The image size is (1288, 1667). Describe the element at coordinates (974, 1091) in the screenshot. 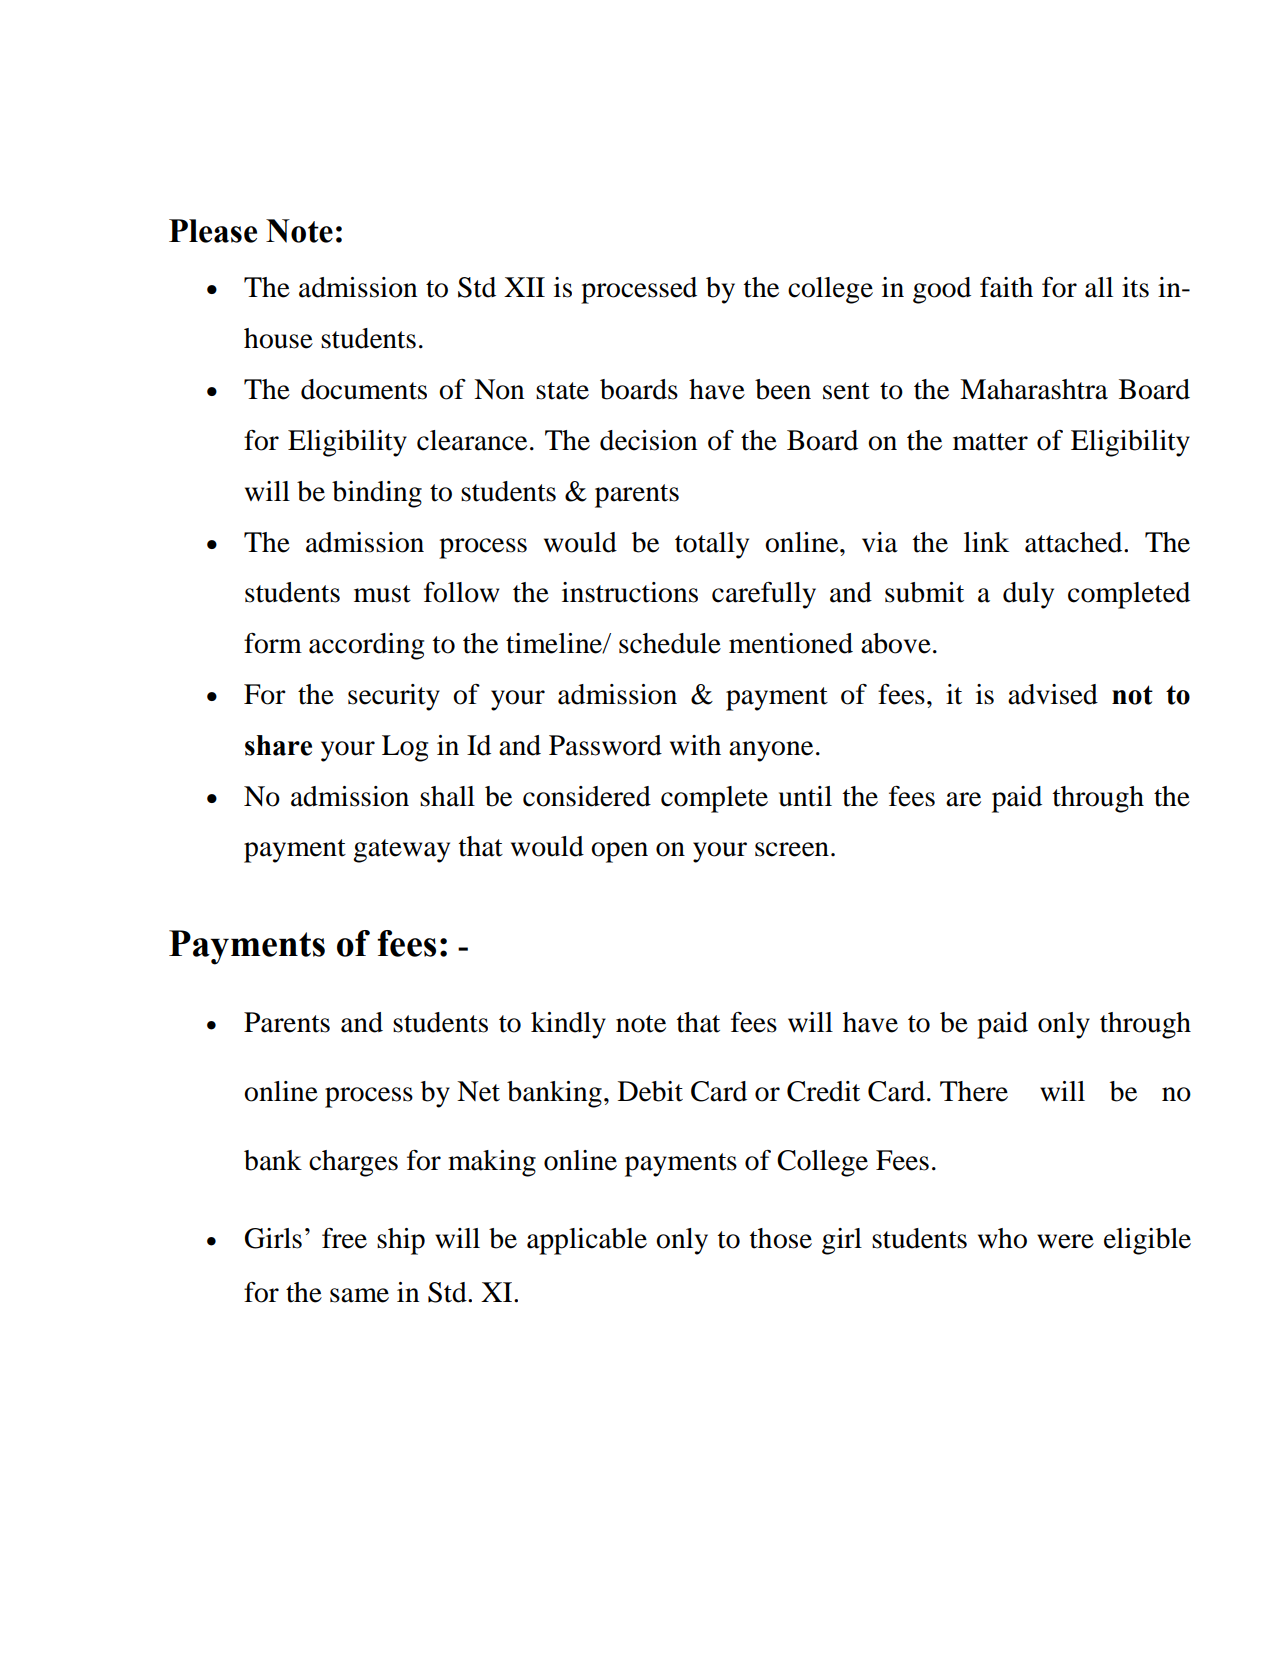

I see `There` at that location.
